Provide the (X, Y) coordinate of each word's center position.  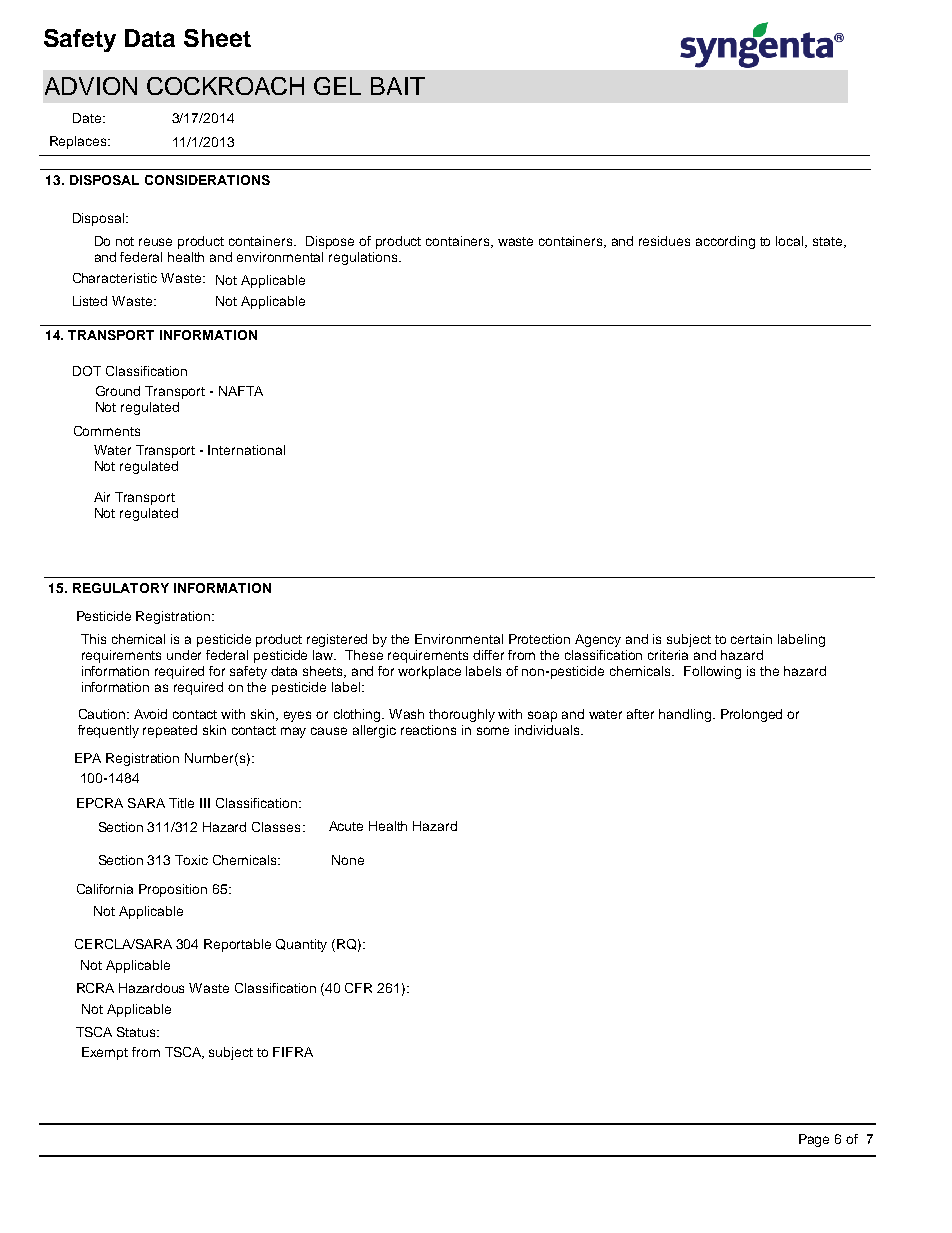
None (348, 860)
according (725, 242)
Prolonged (751, 715)
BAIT (398, 86)
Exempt (105, 1053)
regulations (364, 258)
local (791, 242)
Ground (118, 391)
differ (488, 655)
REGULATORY (121, 588)
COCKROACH (225, 86)
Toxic (191, 860)
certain (751, 639)
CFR (358, 988)
